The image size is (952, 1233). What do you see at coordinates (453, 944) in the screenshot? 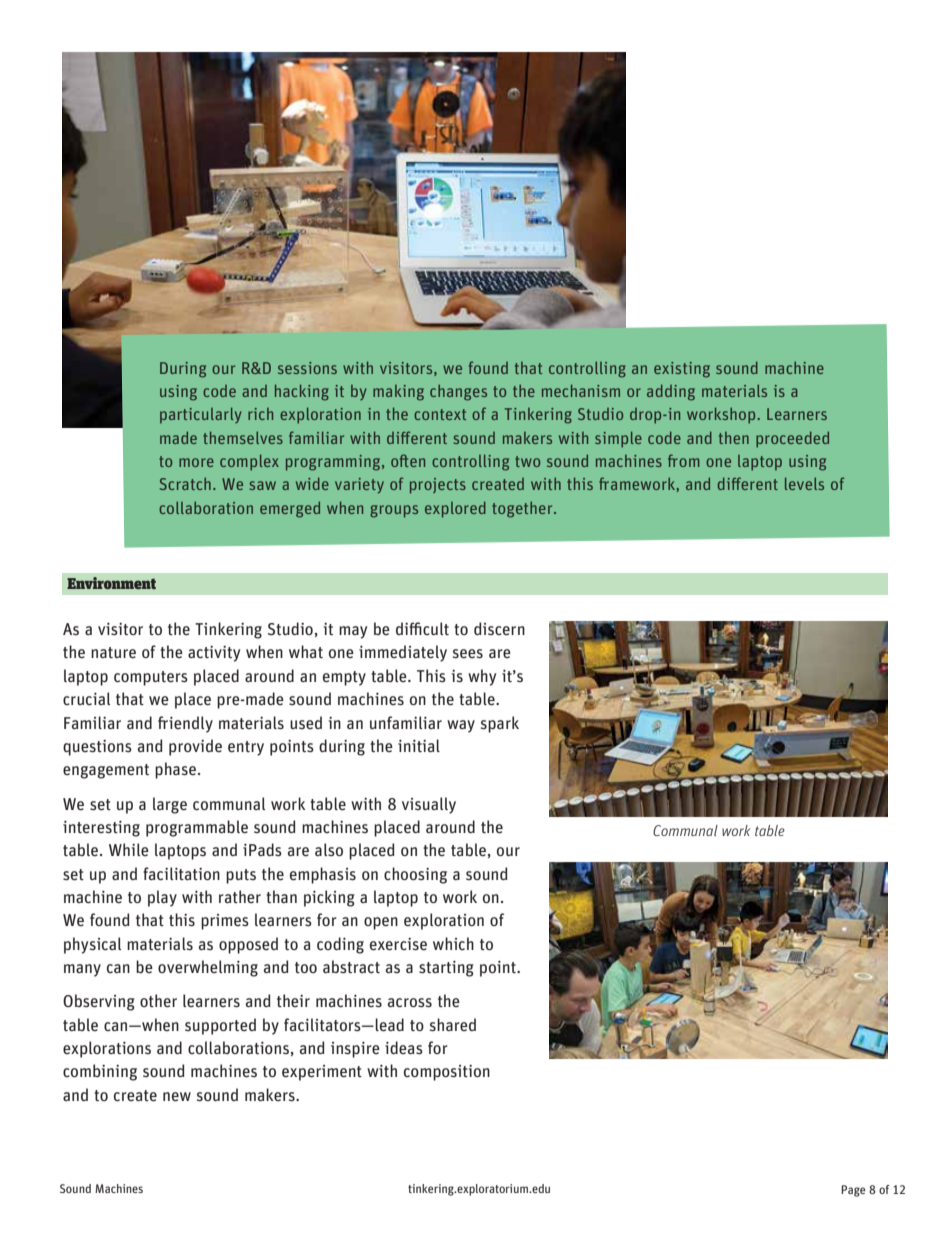
I see `which` at bounding box center [453, 944].
